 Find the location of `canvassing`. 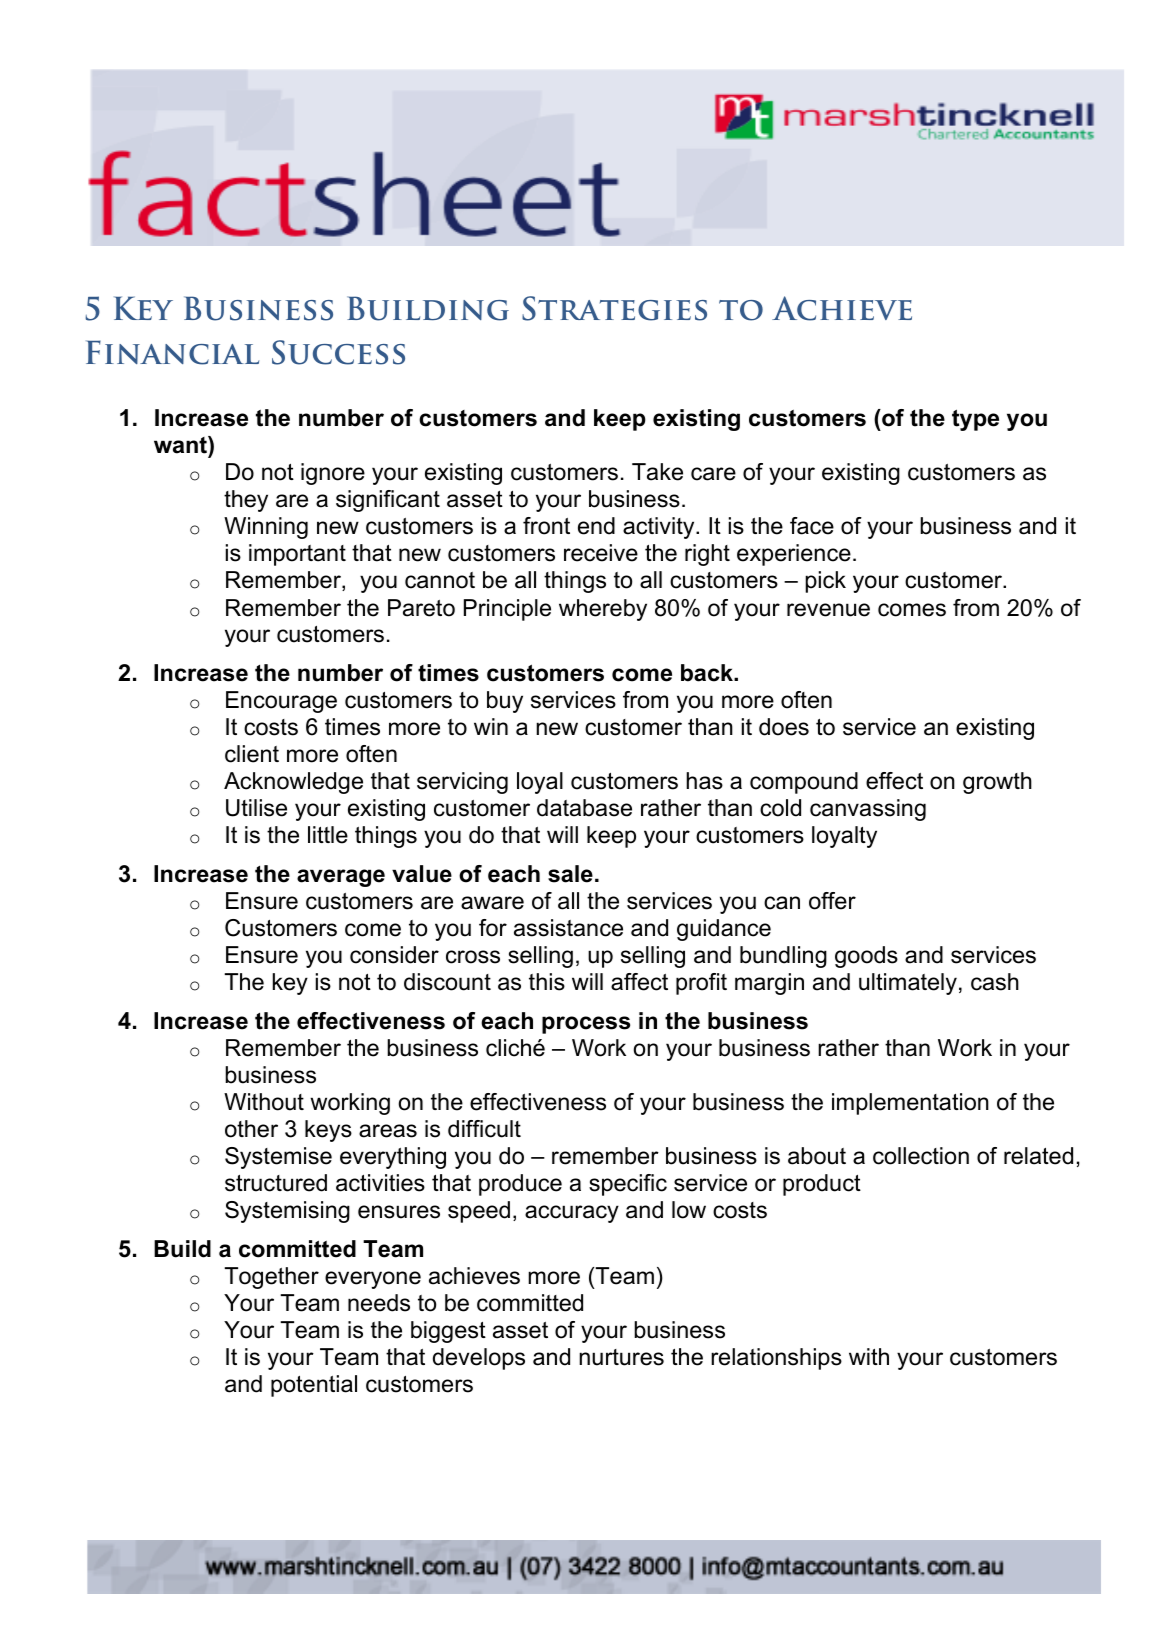

canvassing is located at coordinates (868, 810).
